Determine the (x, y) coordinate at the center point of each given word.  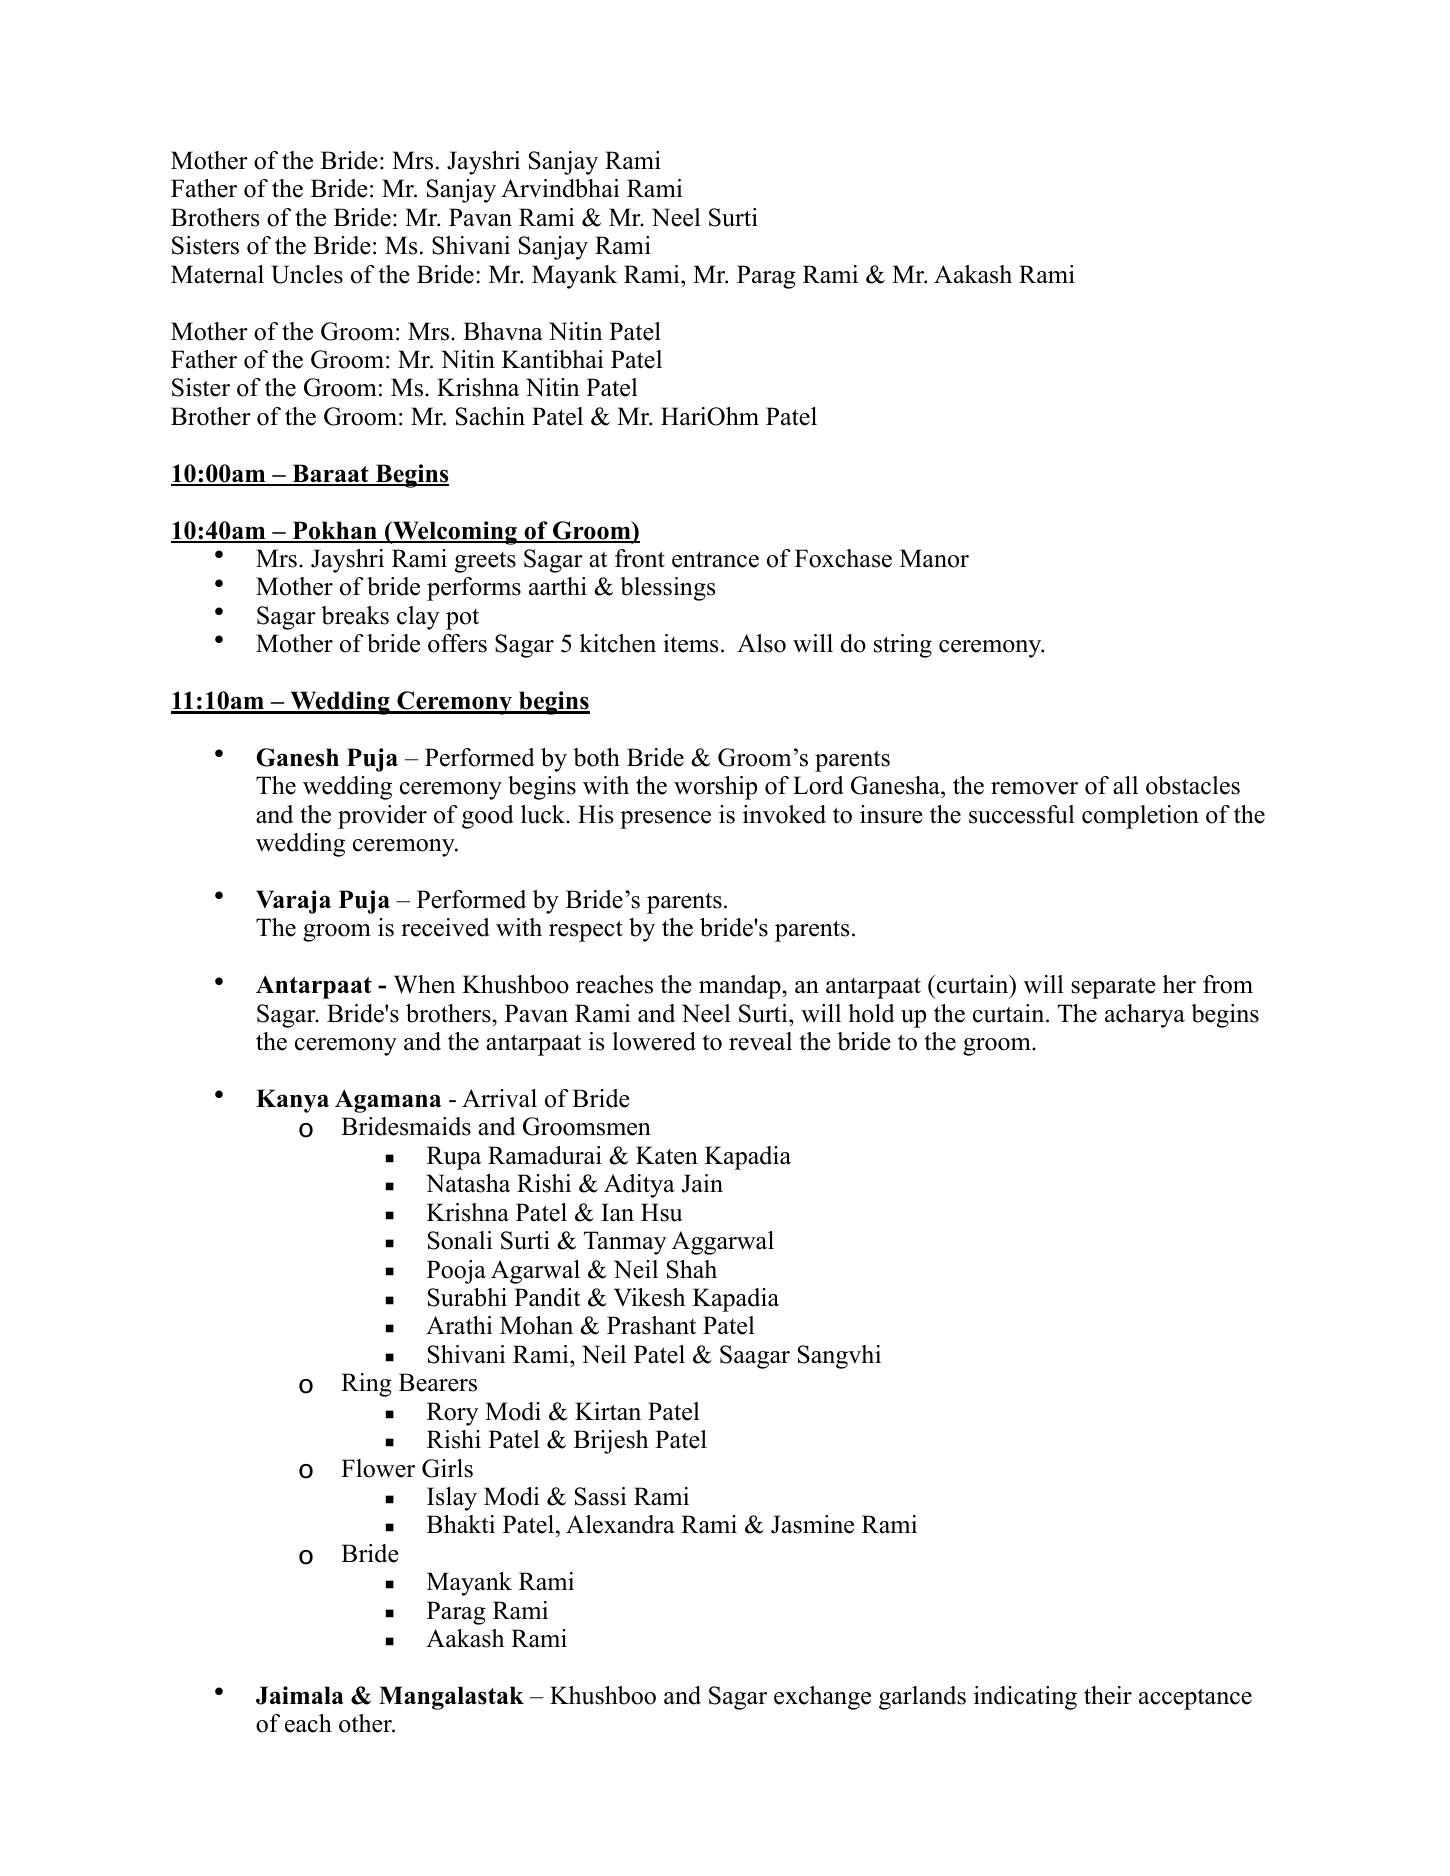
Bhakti (461, 1524)
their (1108, 1695)
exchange (822, 1698)
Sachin (490, 416)
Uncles (307, 274)
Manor (934, 558)
